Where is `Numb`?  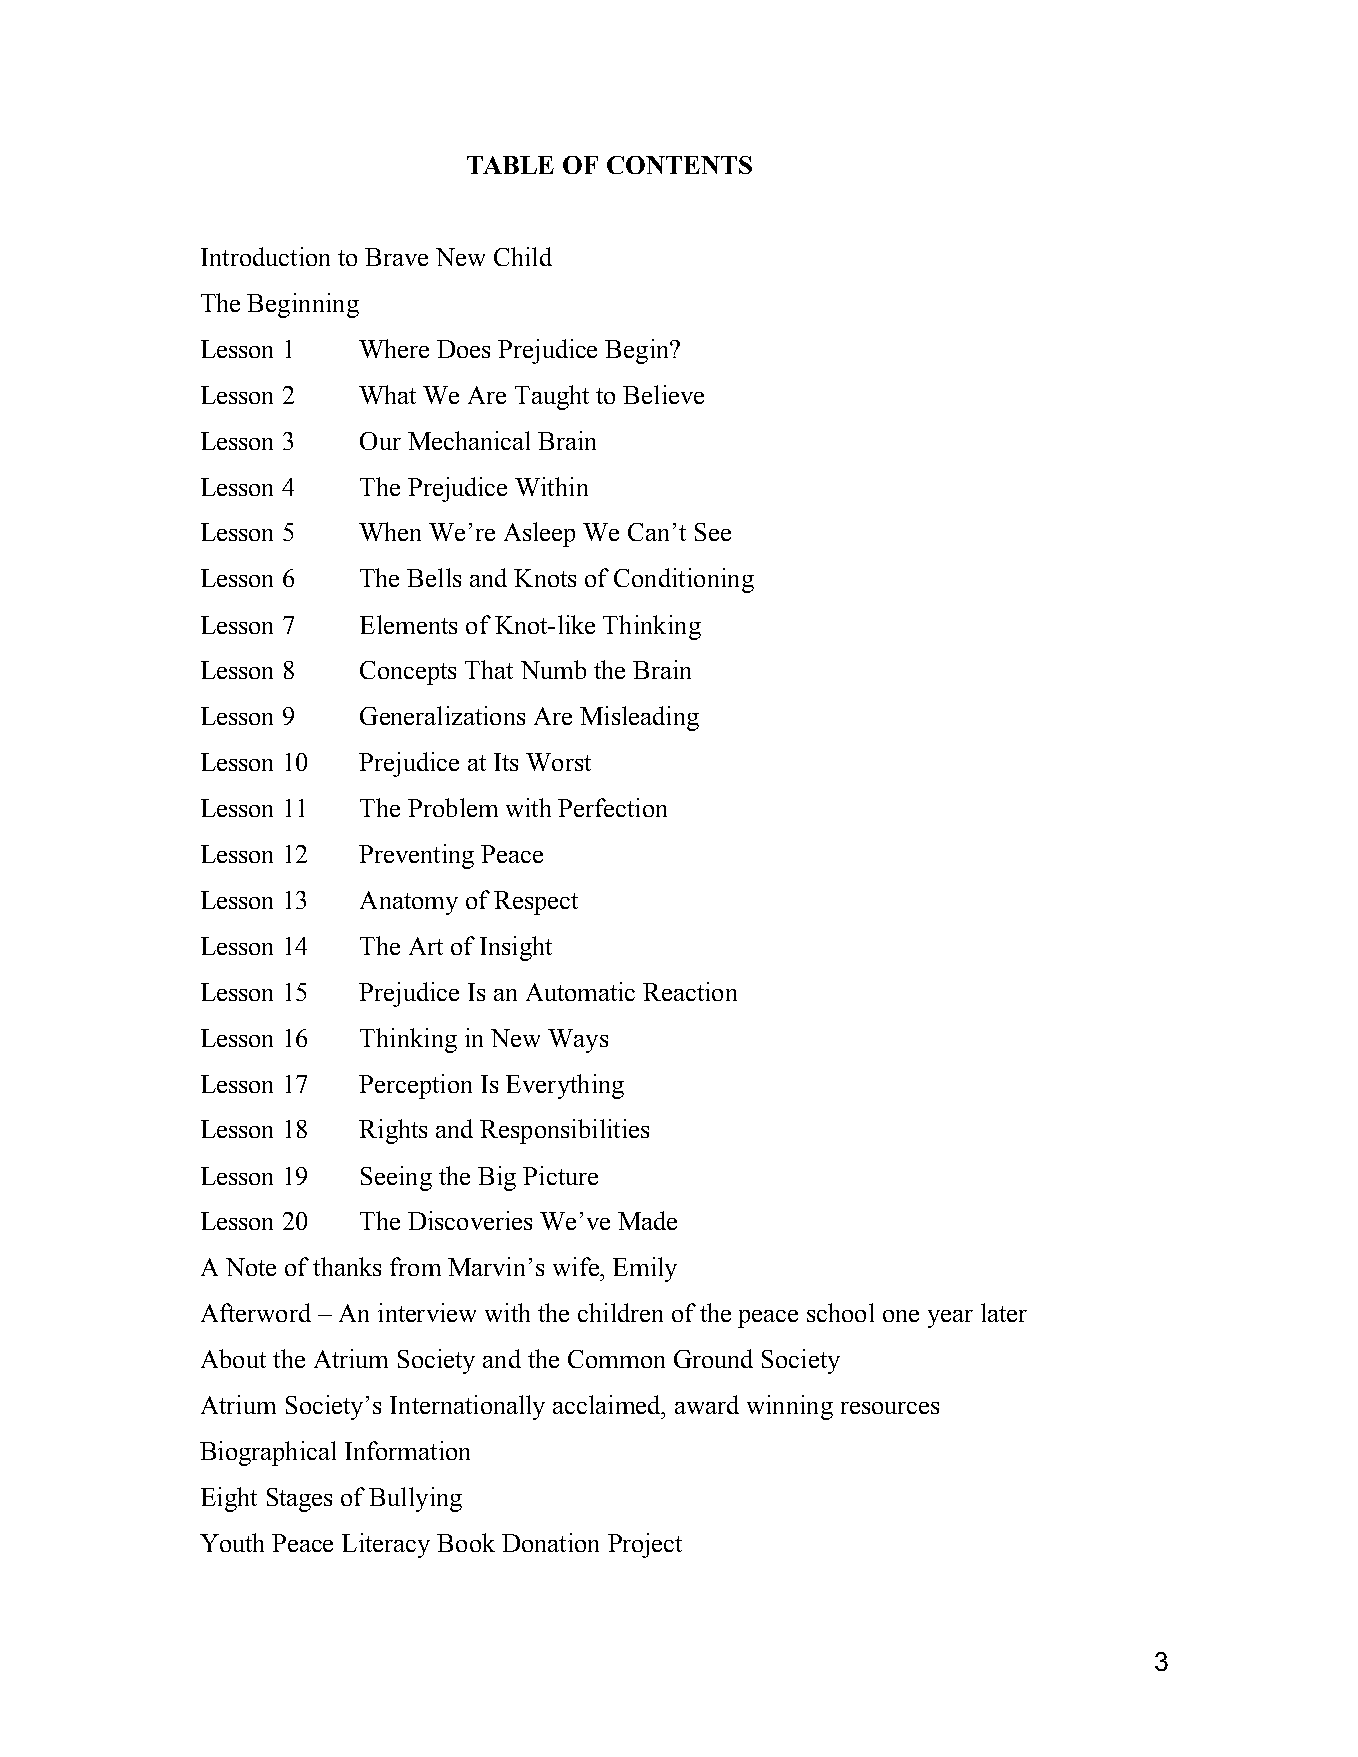
Numb is located at coordinates (553, 669).
